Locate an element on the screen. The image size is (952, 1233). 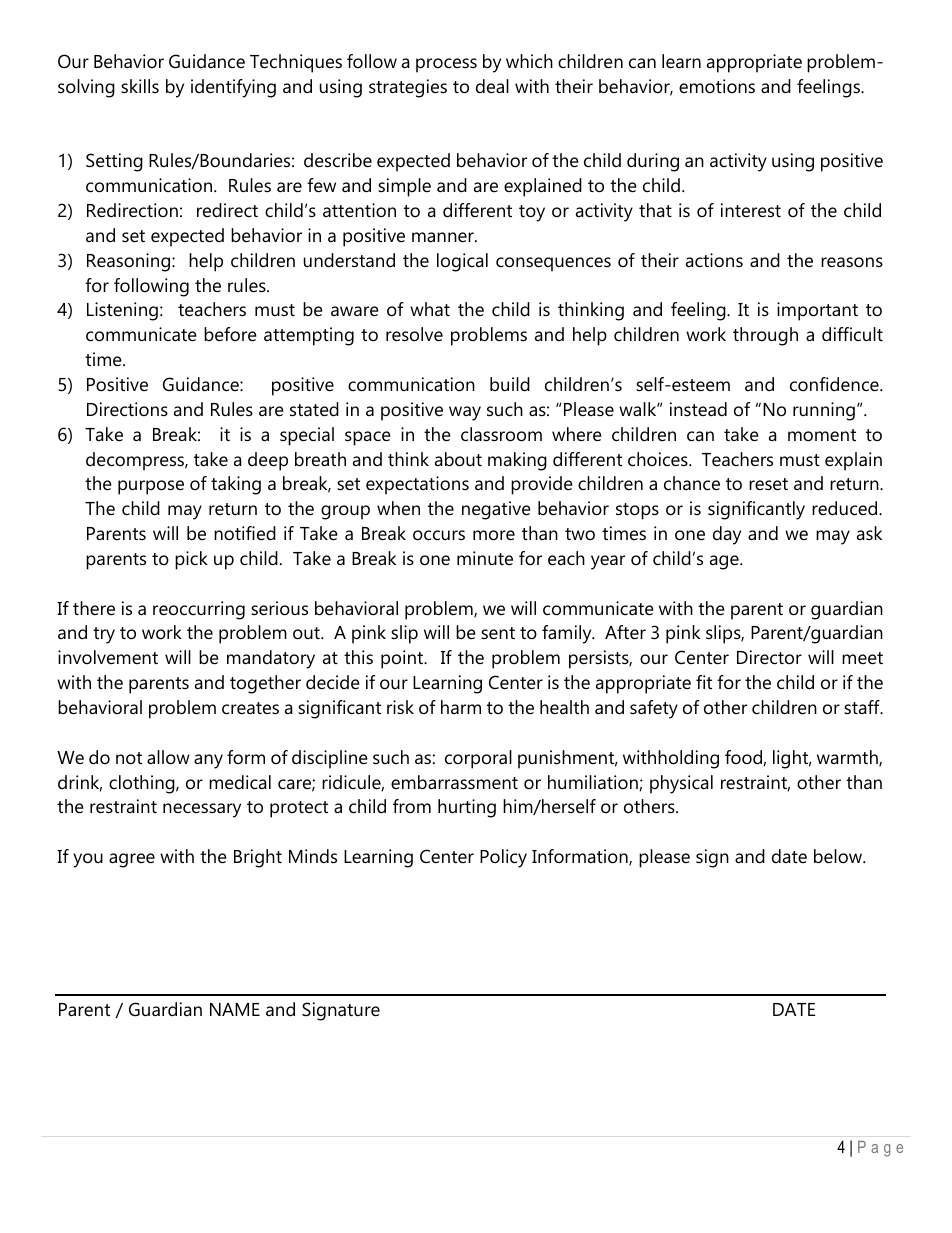
through is located at coordinates (765, 336).
